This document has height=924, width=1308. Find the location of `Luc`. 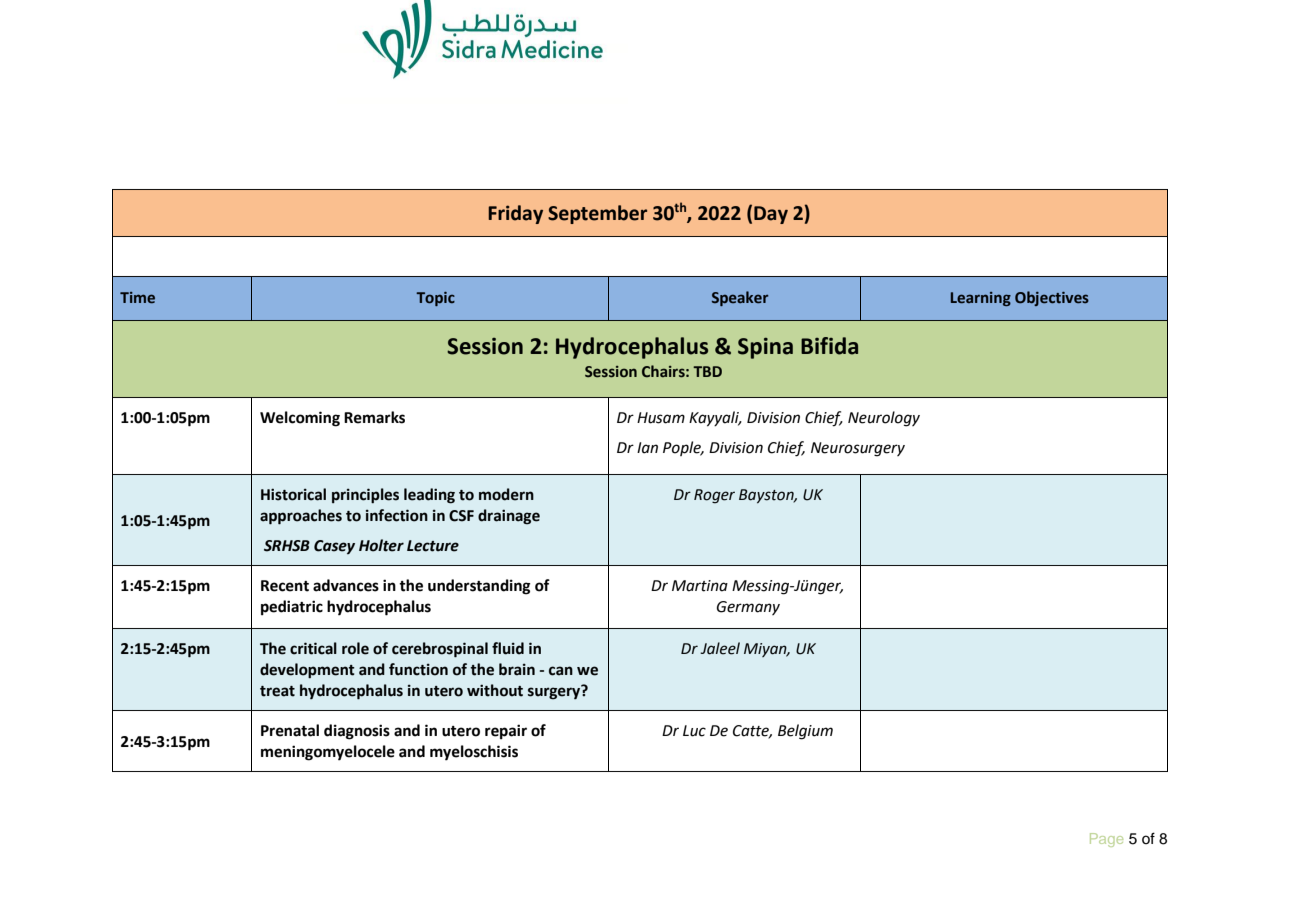

Luc is located at coordinates (694, 731).
